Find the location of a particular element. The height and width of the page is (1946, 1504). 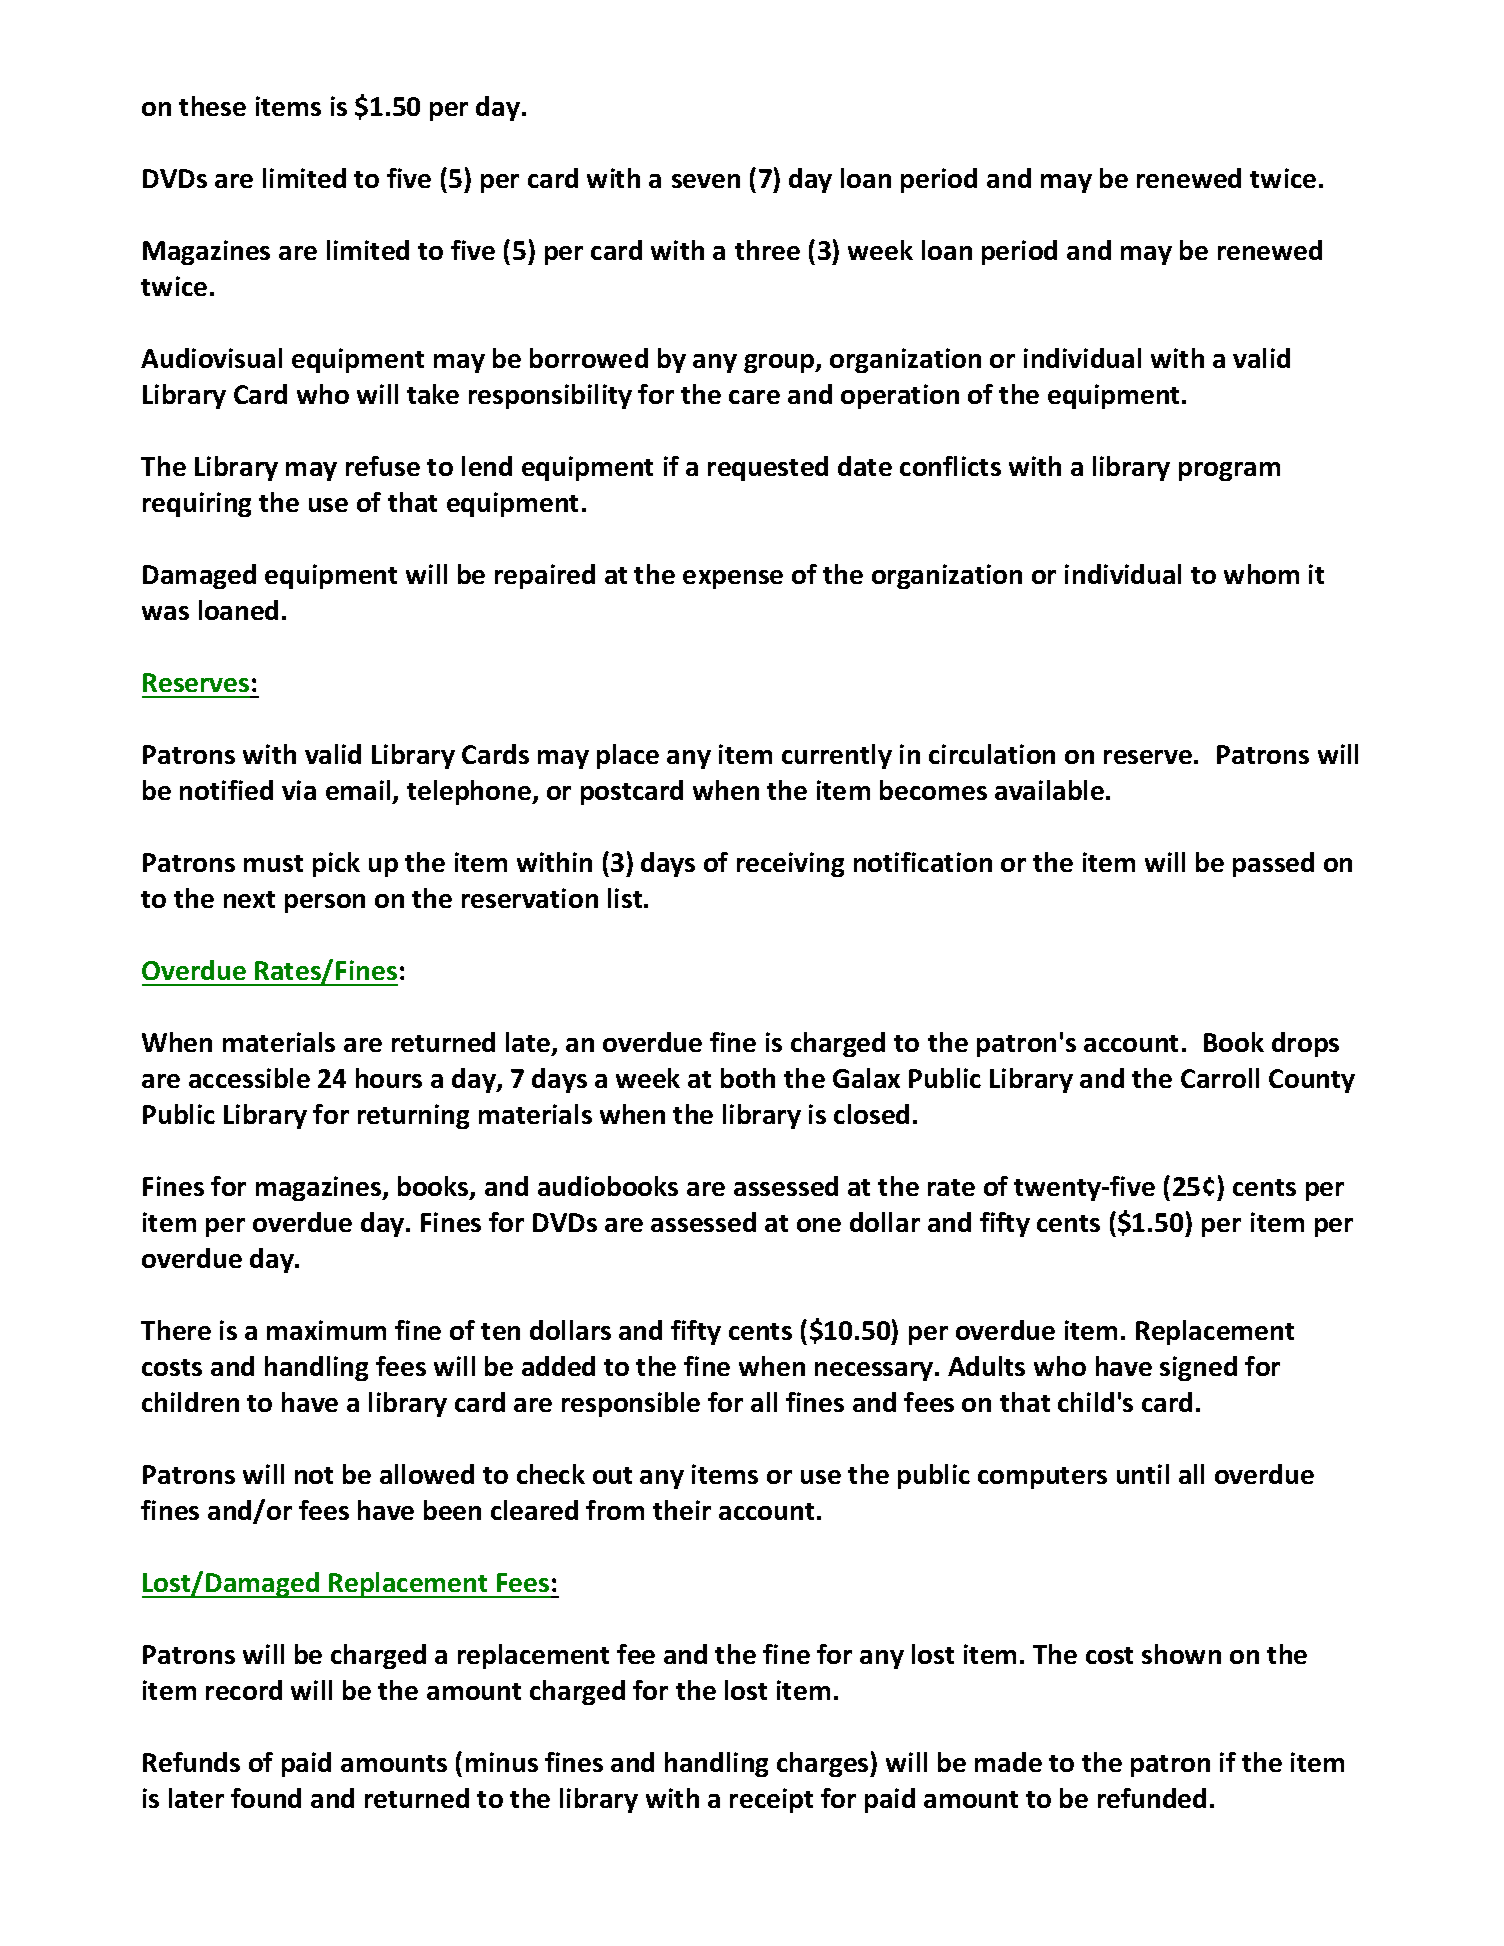

maximum is located at coordinates (326, 1330).
